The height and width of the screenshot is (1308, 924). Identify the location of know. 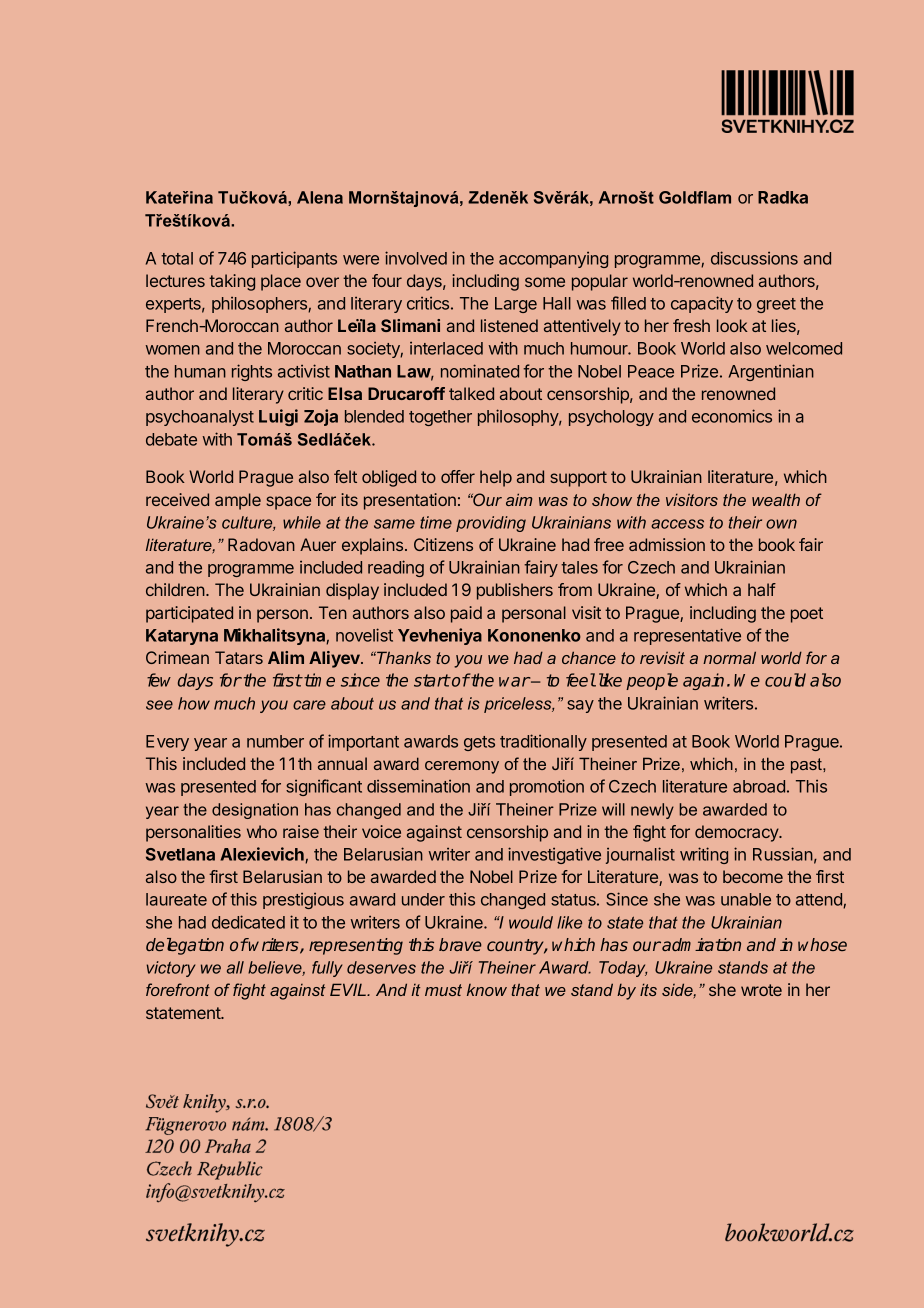
(487, 990).
